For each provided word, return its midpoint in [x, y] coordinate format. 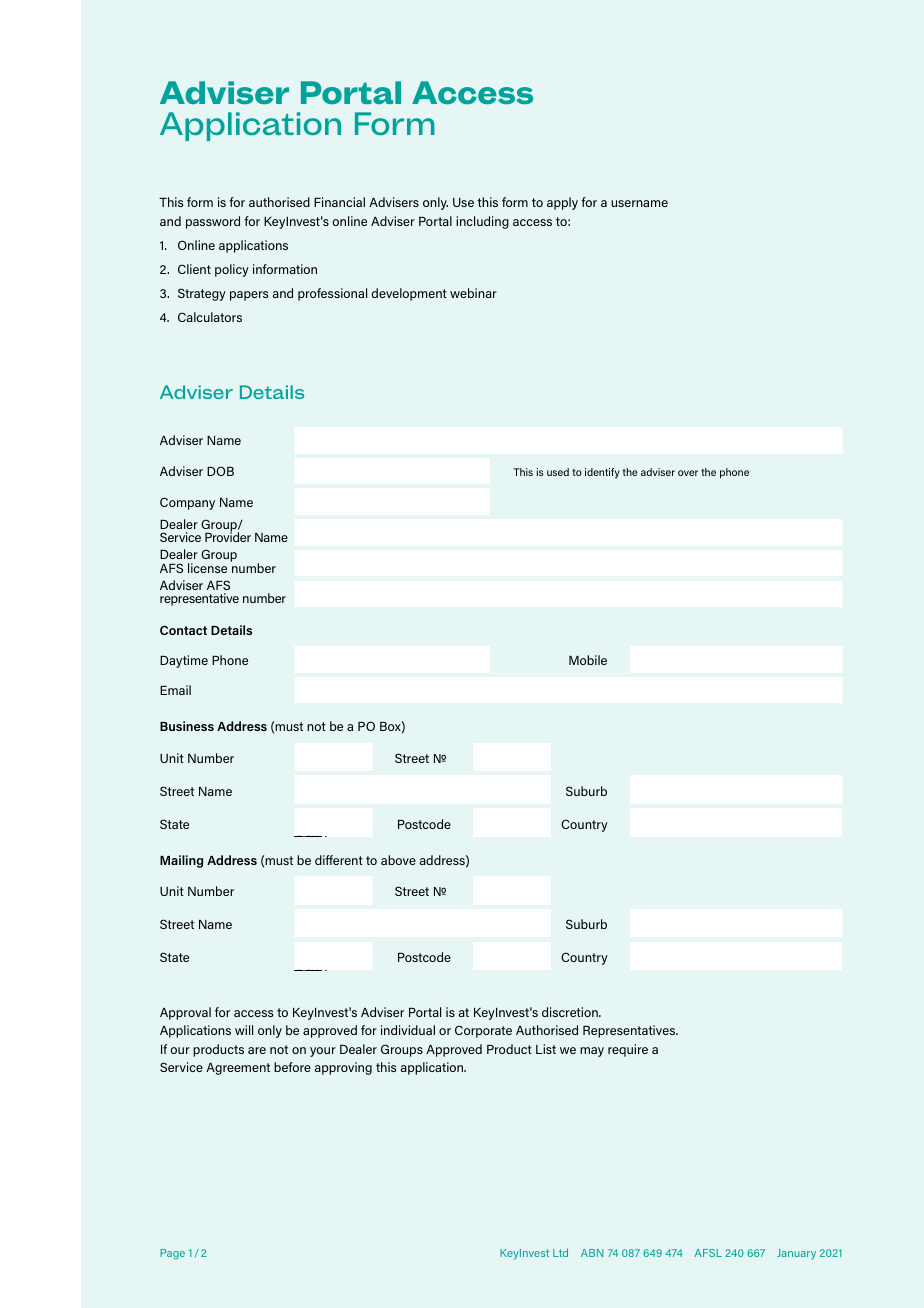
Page [172, 1254]
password [213, 222]
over [688, 473]
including [482, 222]
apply [562, 203]
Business [187, 726]
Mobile [588, 660]
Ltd [560, 1252]
